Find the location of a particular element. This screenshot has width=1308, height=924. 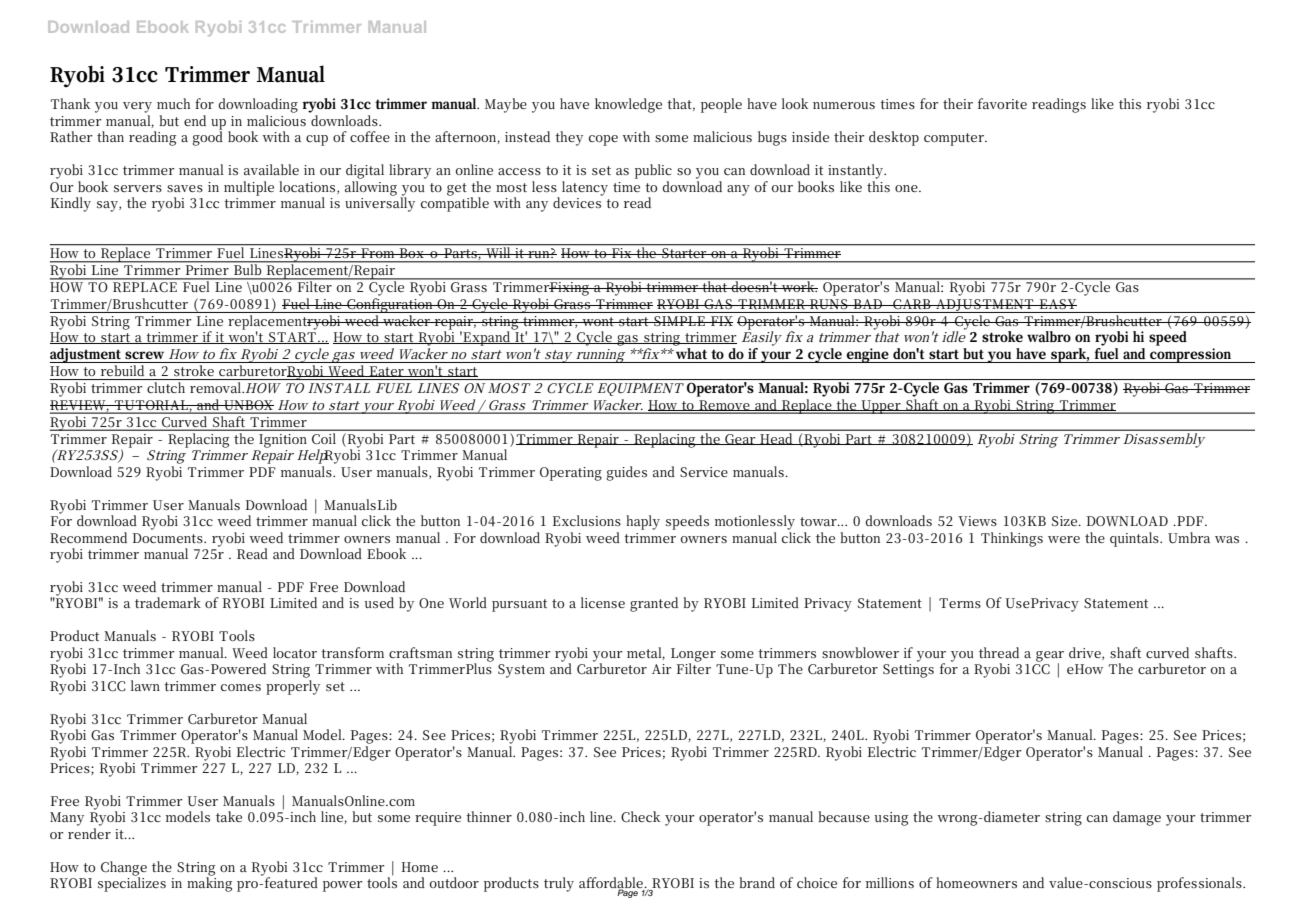

favorite is located at coordinates (1002, 103).
